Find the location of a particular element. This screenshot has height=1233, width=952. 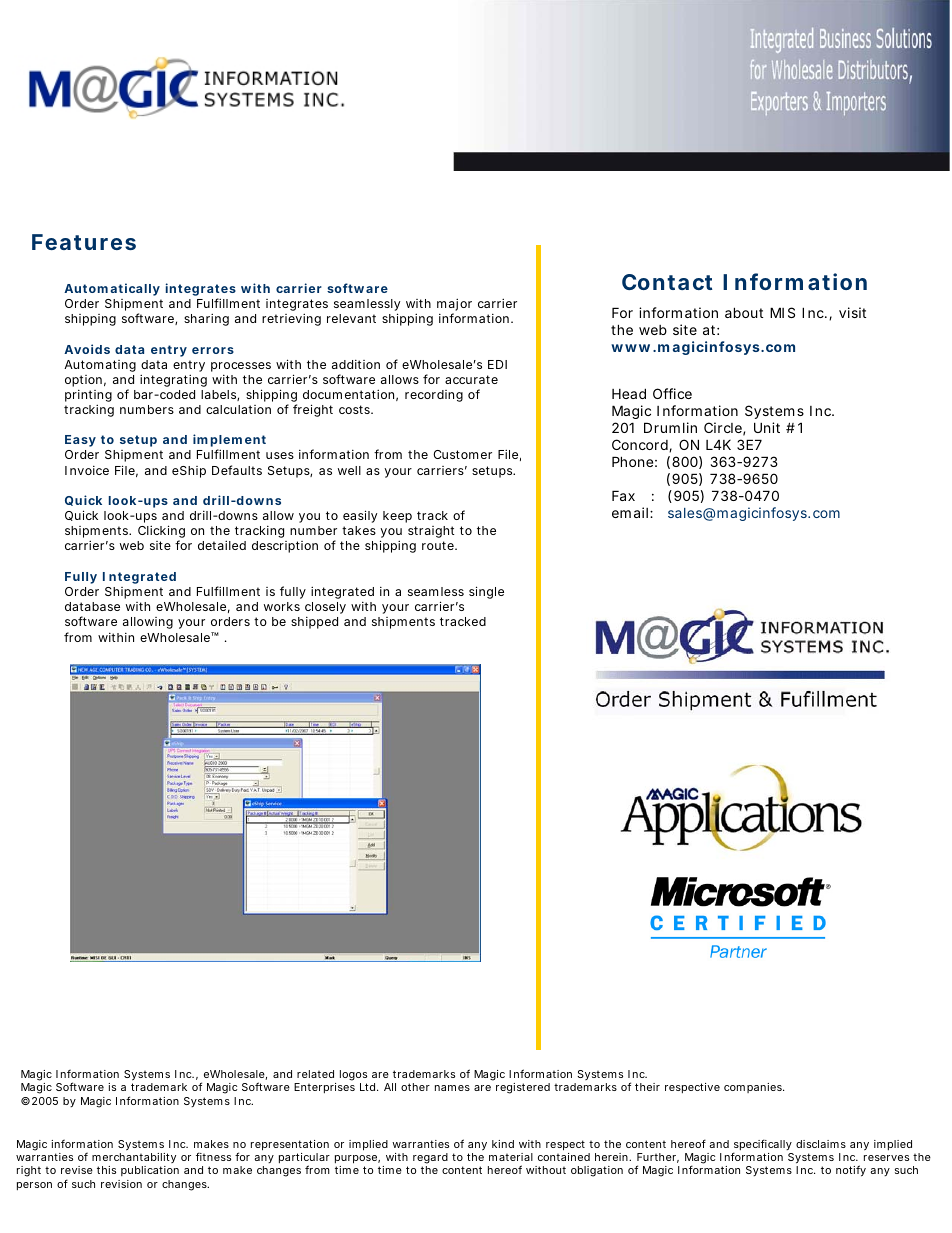

Clicking is located at coordinates (161, 533).
